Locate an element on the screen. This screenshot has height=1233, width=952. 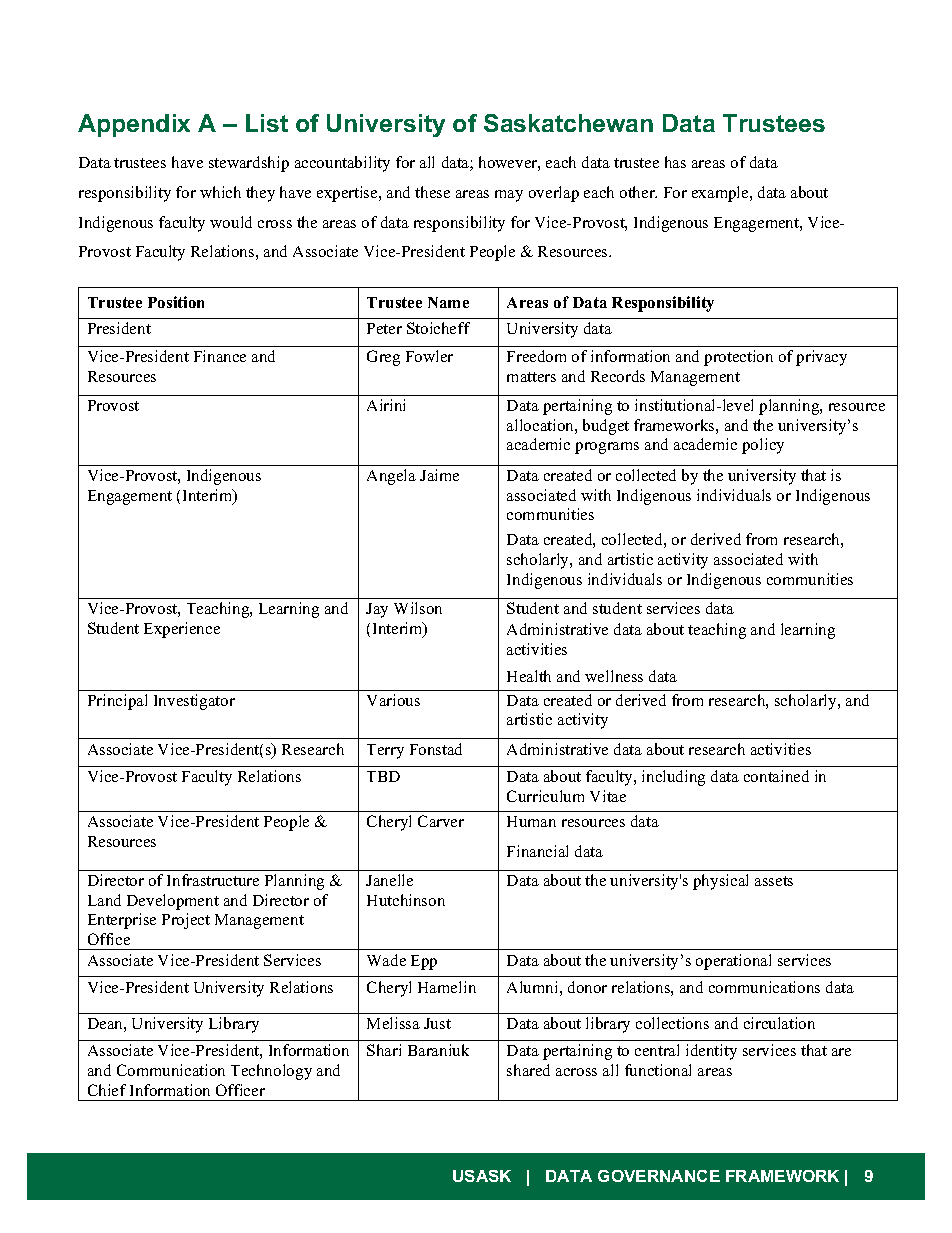
Carver is located at coordinates (441, 821).
